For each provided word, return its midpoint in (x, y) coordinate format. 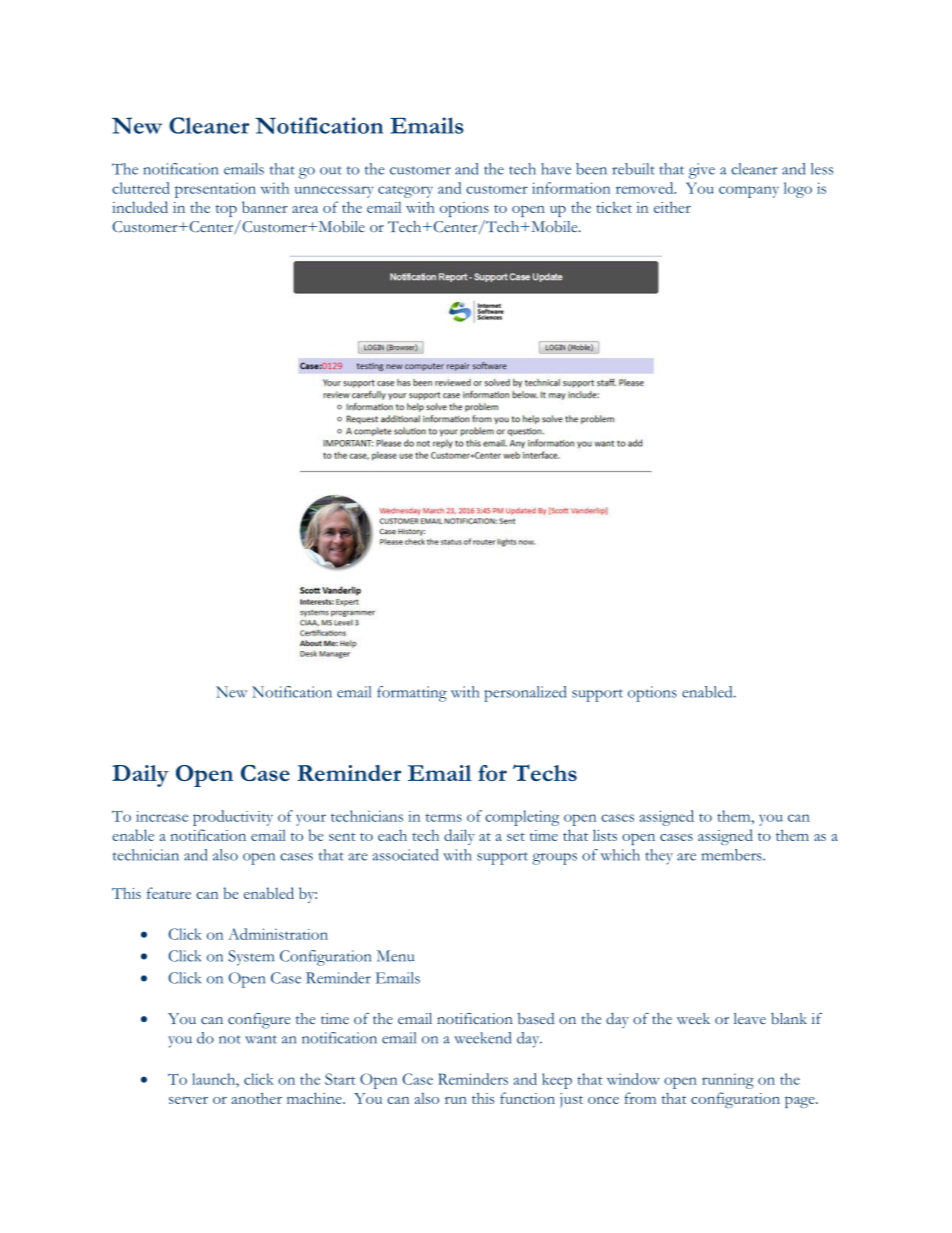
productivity (233, 818)
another (257, 1098)
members (733, 855)
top (226, 211)
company (749, 192)
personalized (525, 694)
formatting (412, 694)
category (405, 191)
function (527, 1098)
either (672, 207)
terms (444, 817)
